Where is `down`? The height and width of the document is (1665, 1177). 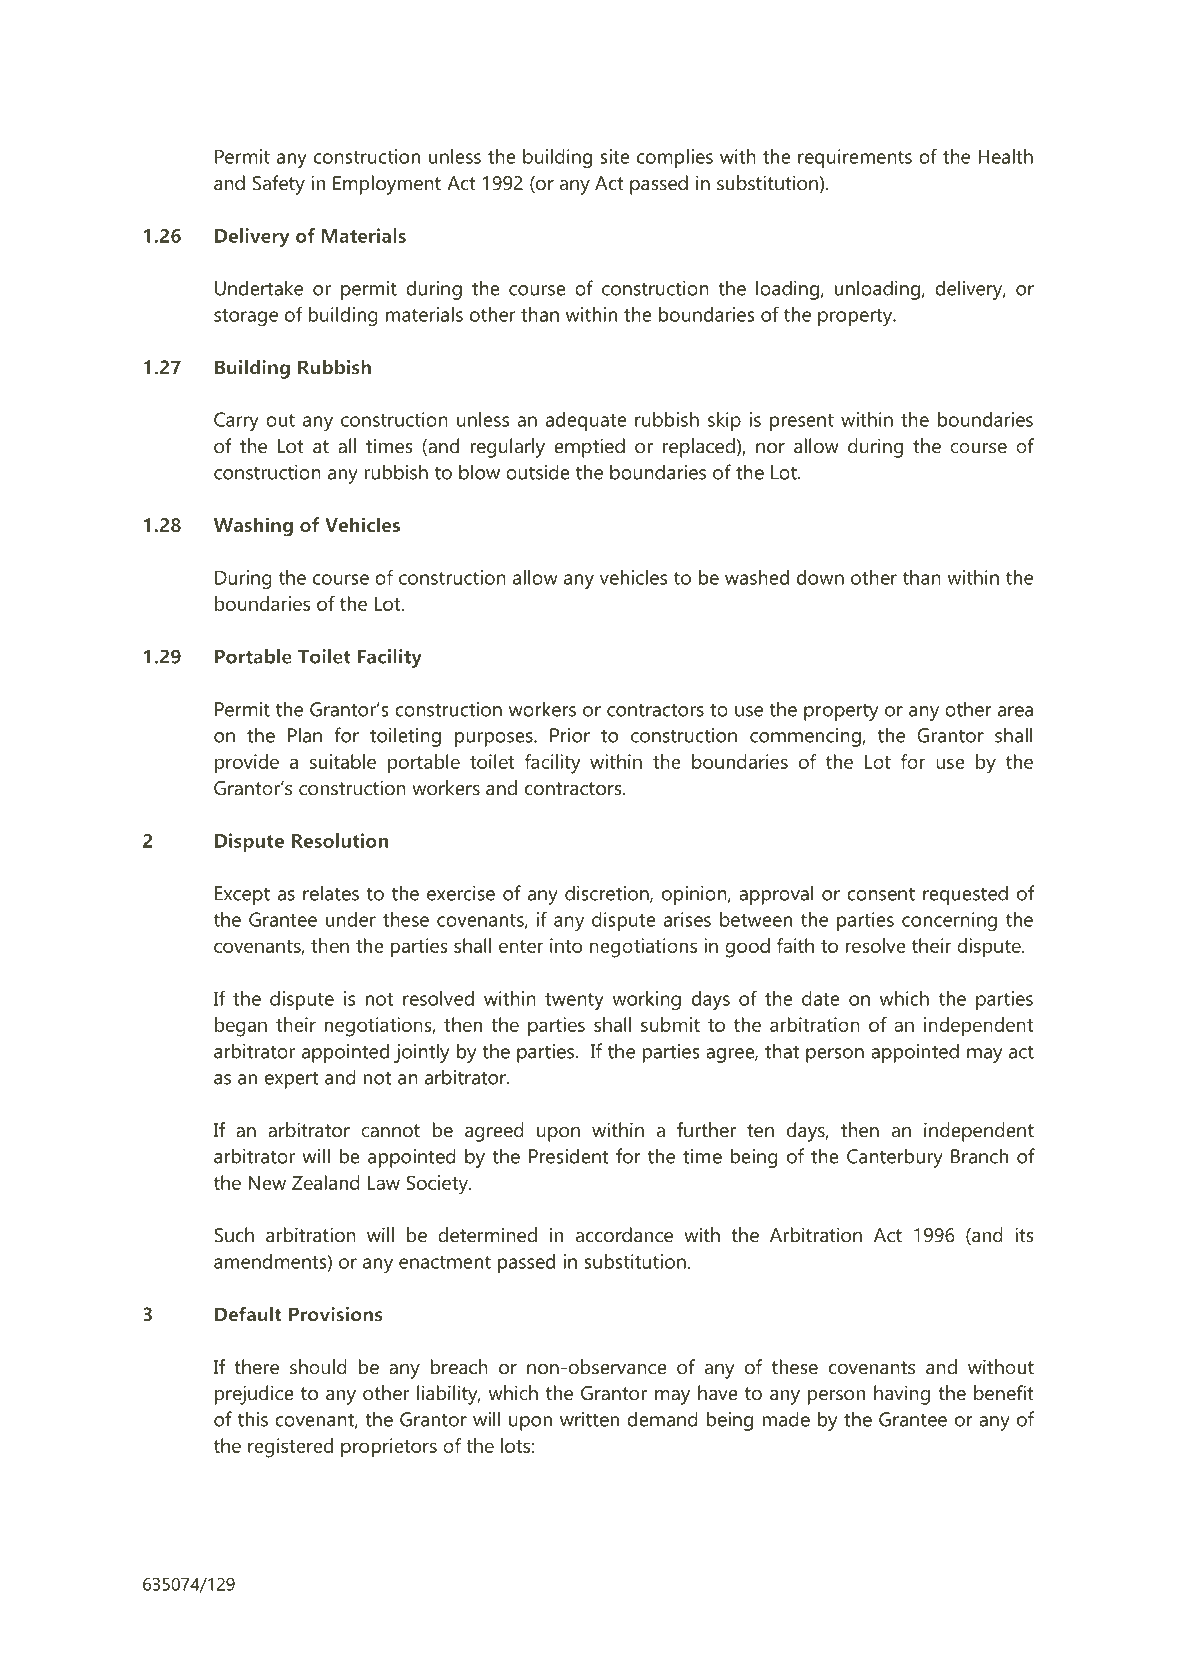
down is located at coordinates (820, 577).
